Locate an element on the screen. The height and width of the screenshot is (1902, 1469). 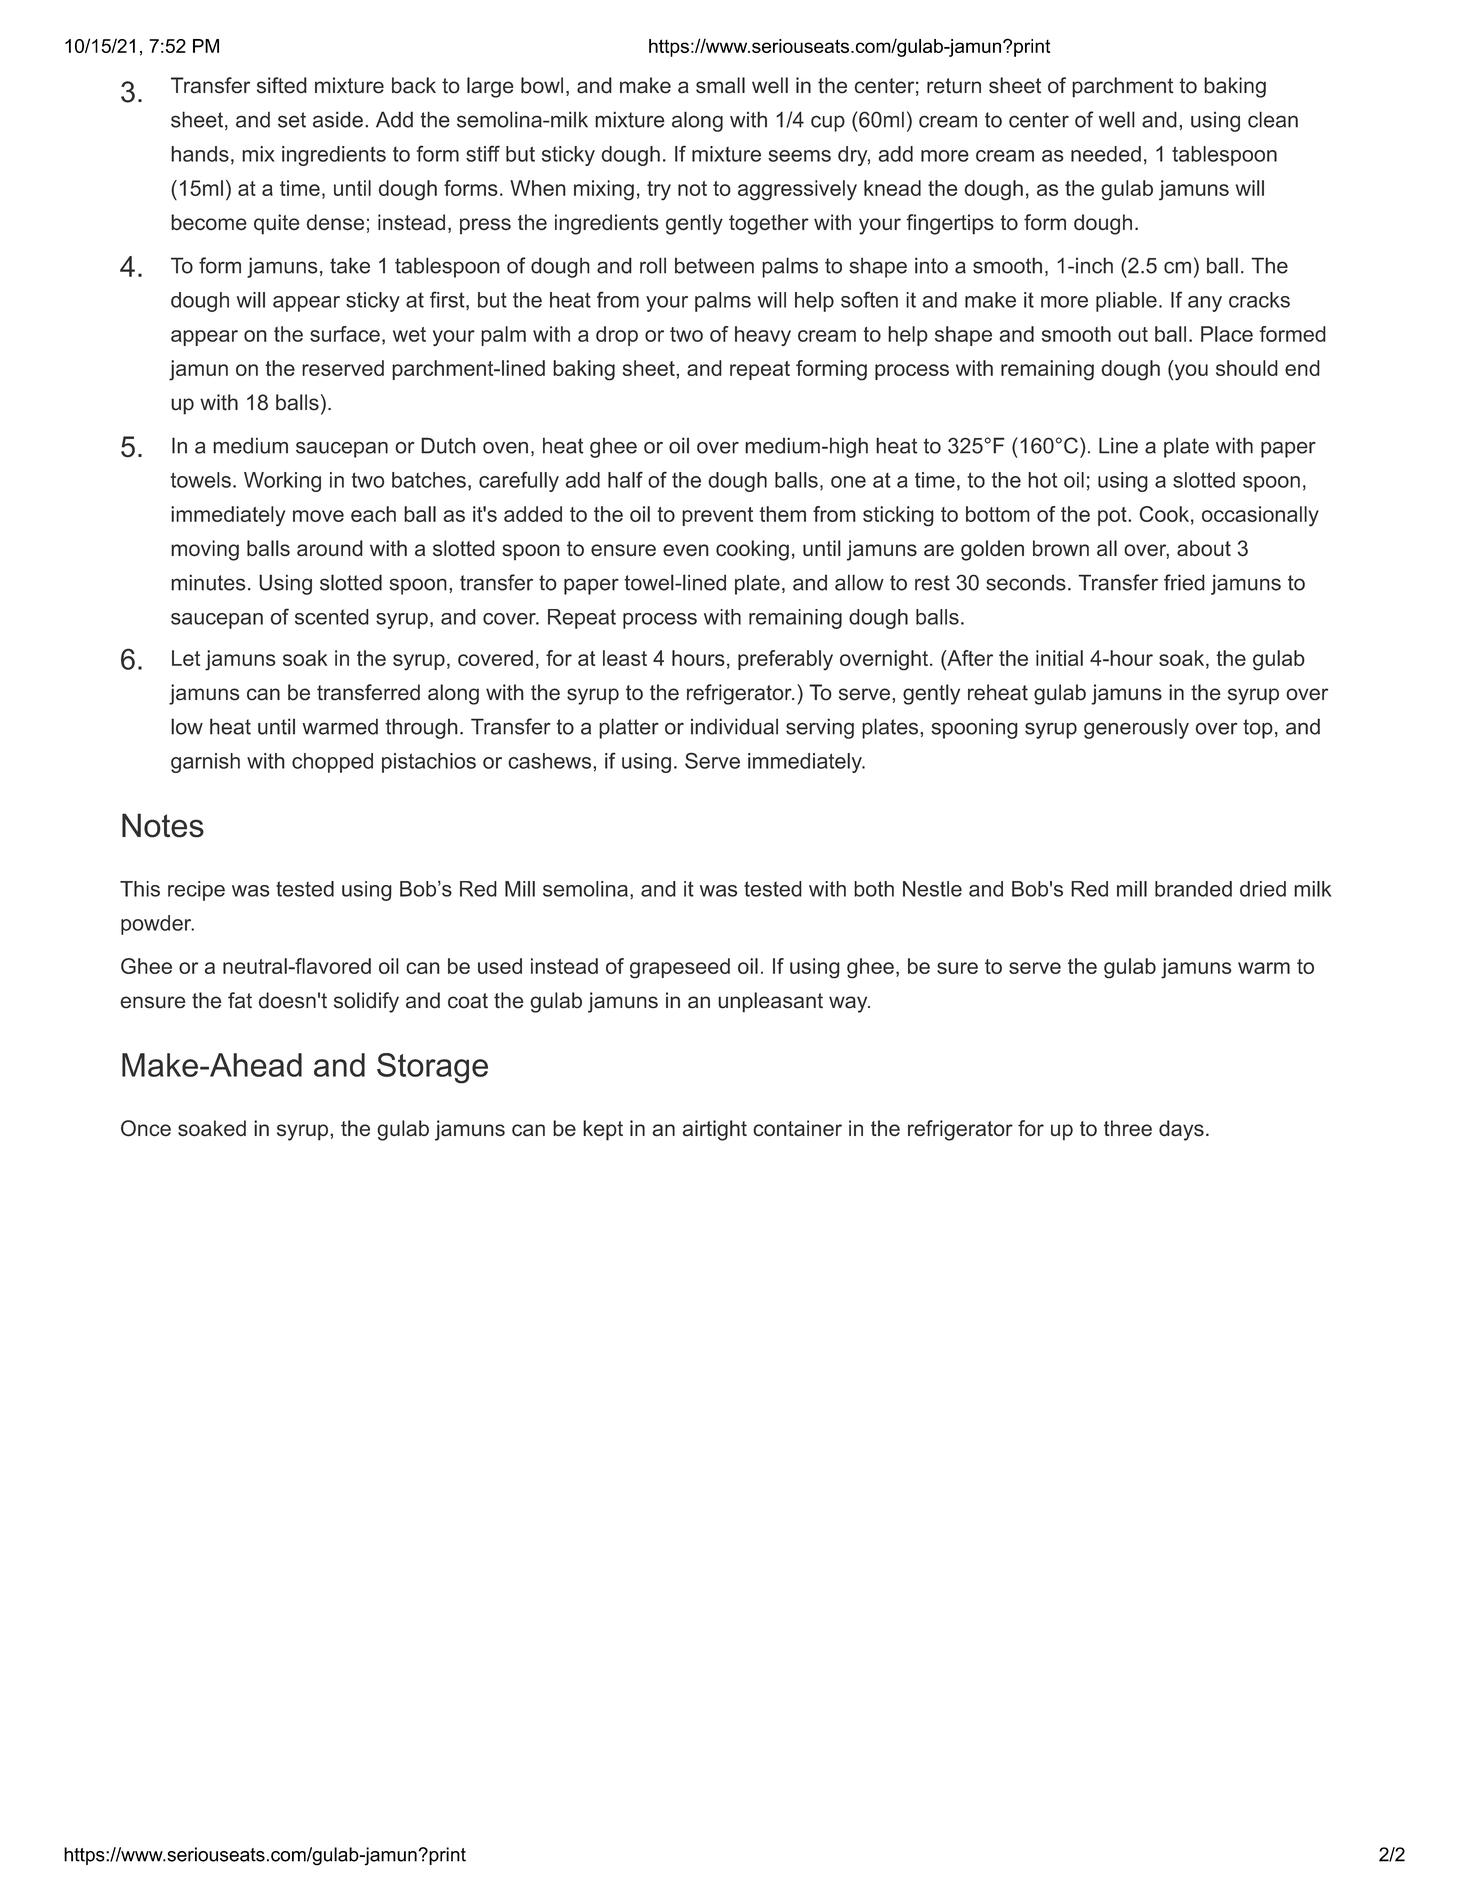
Once is located at coordinates (146, 1128).
